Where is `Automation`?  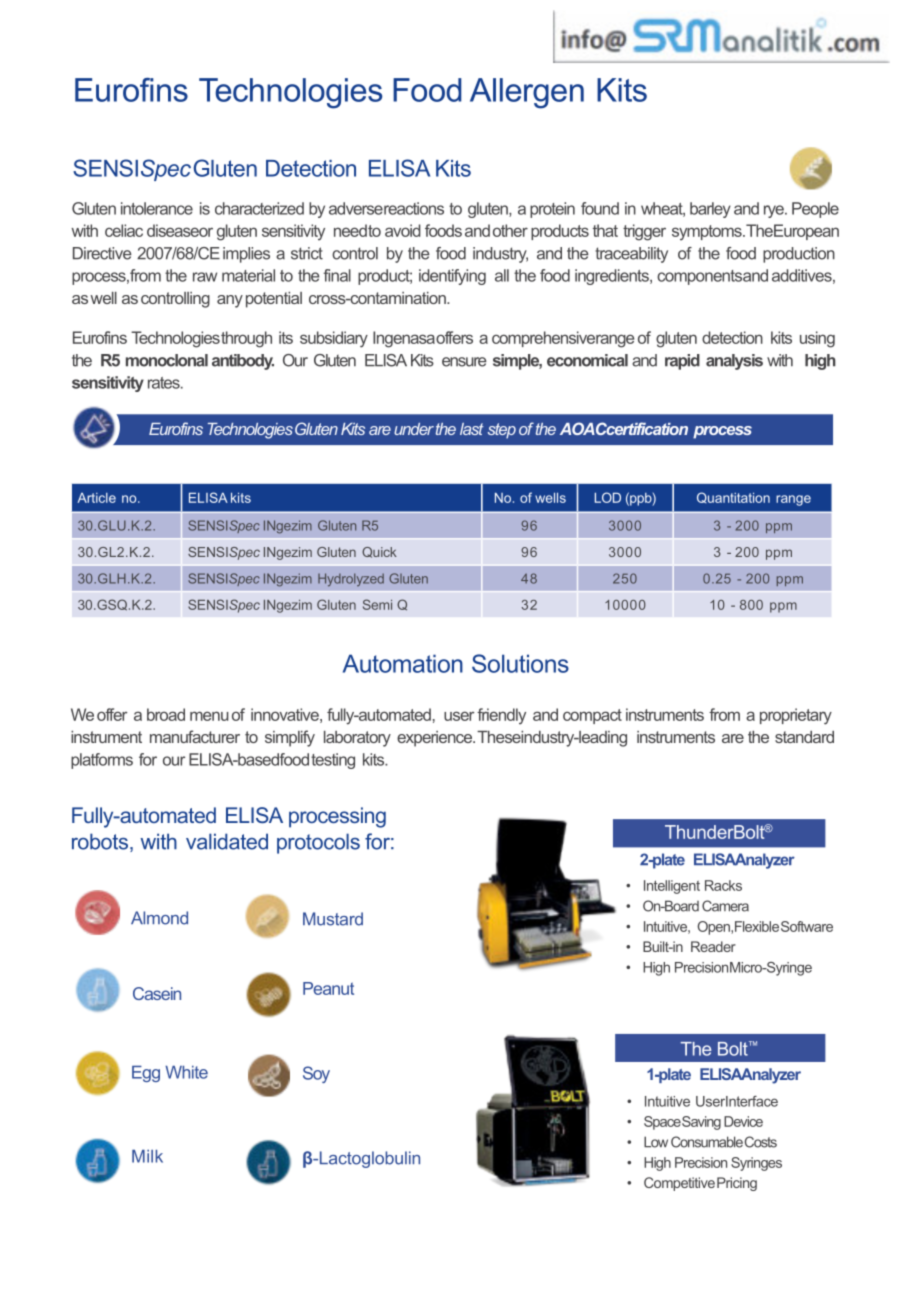
Automation is located at coordinates (403, 663).
